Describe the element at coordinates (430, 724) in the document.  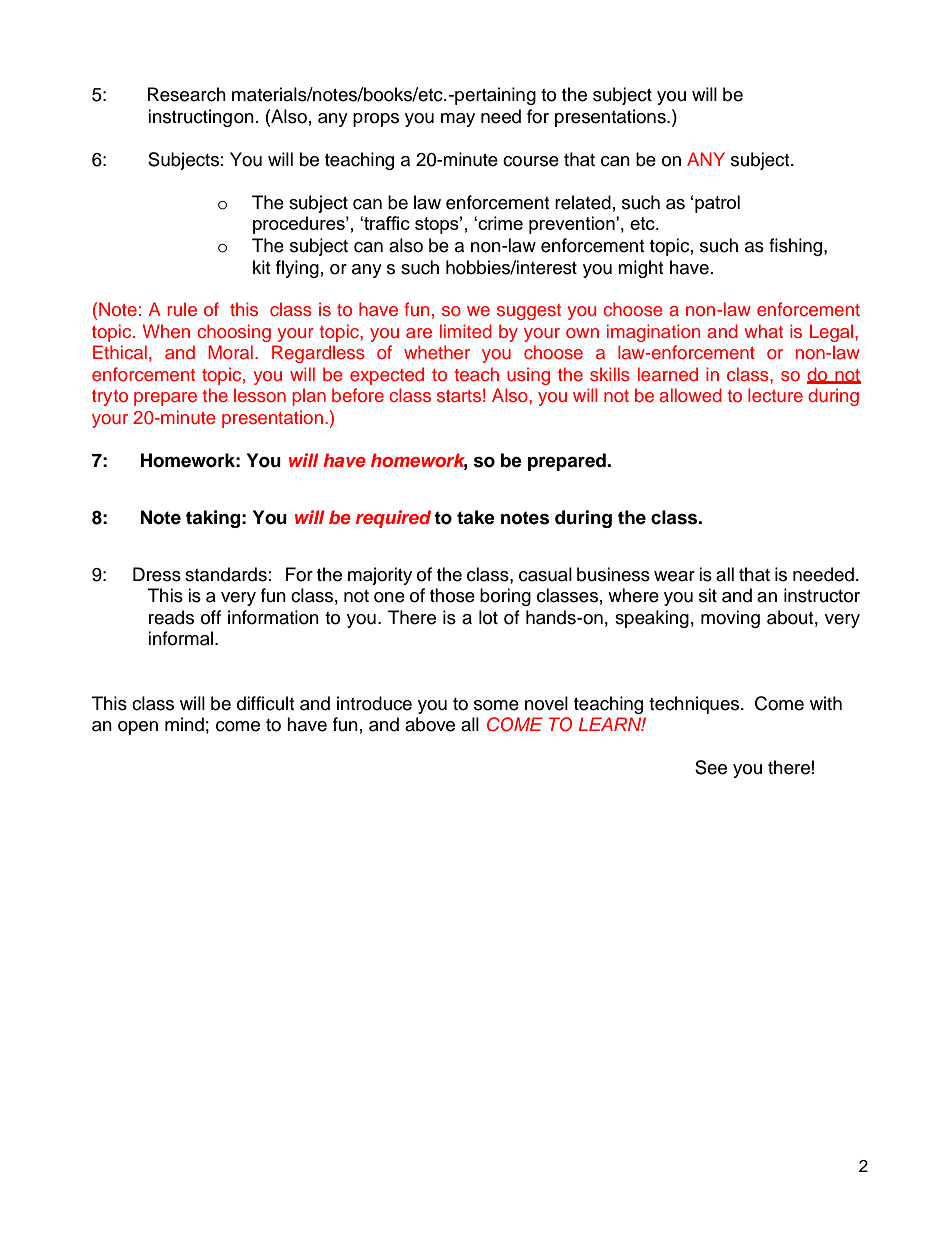
I see `above` at that location.
